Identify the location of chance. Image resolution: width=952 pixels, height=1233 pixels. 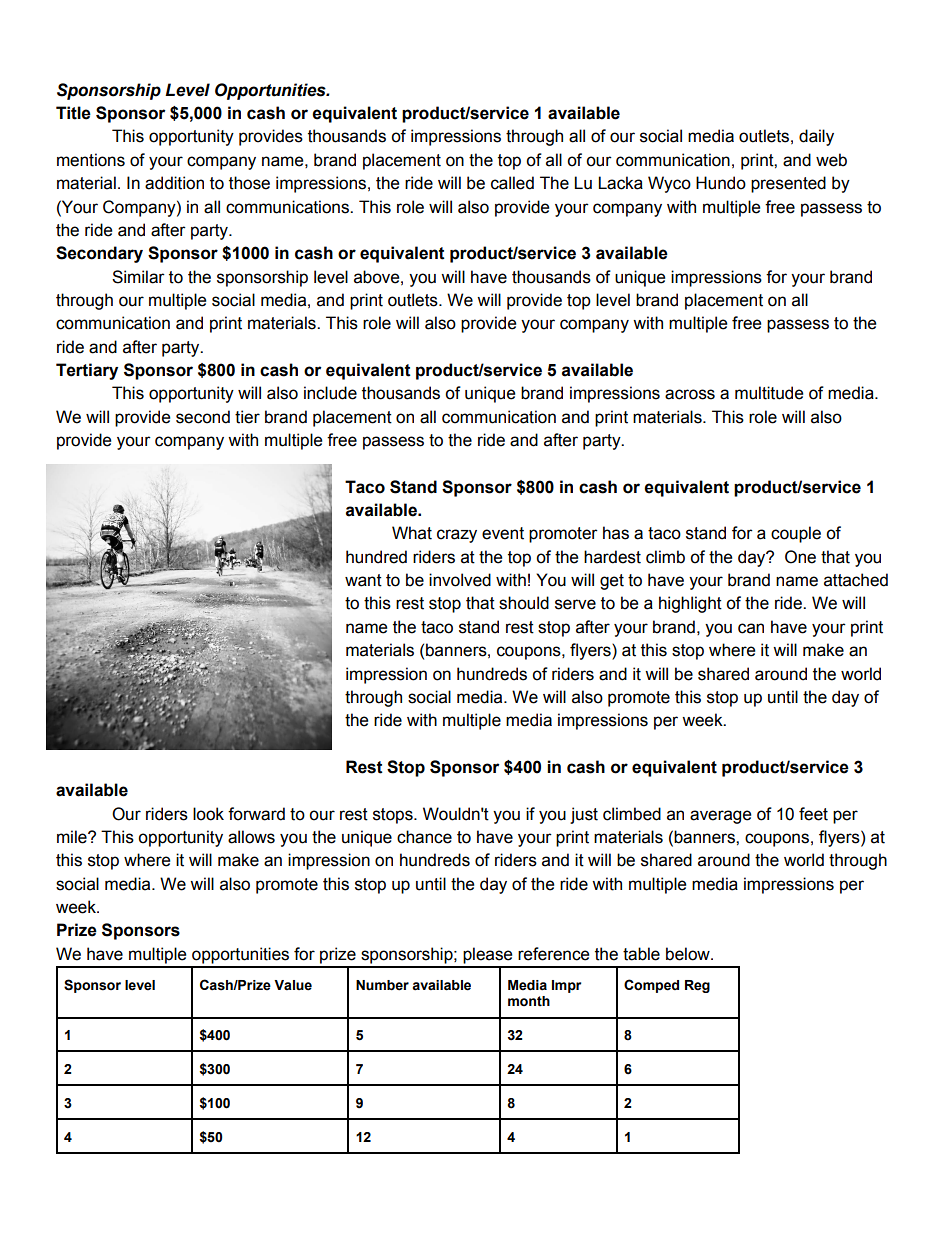
(424, 837).
